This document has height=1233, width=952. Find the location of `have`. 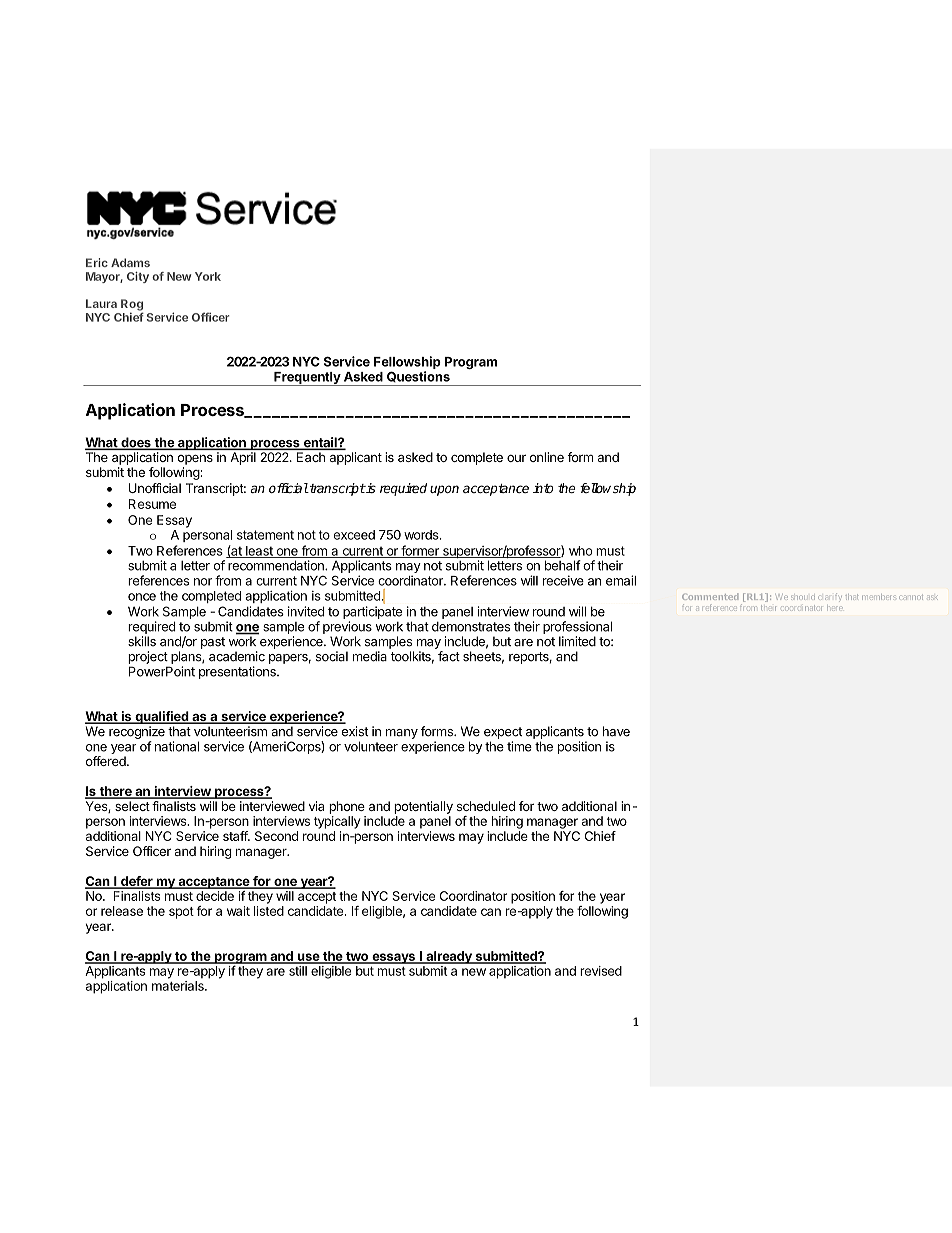

have is located at coordinates (616, 731).
